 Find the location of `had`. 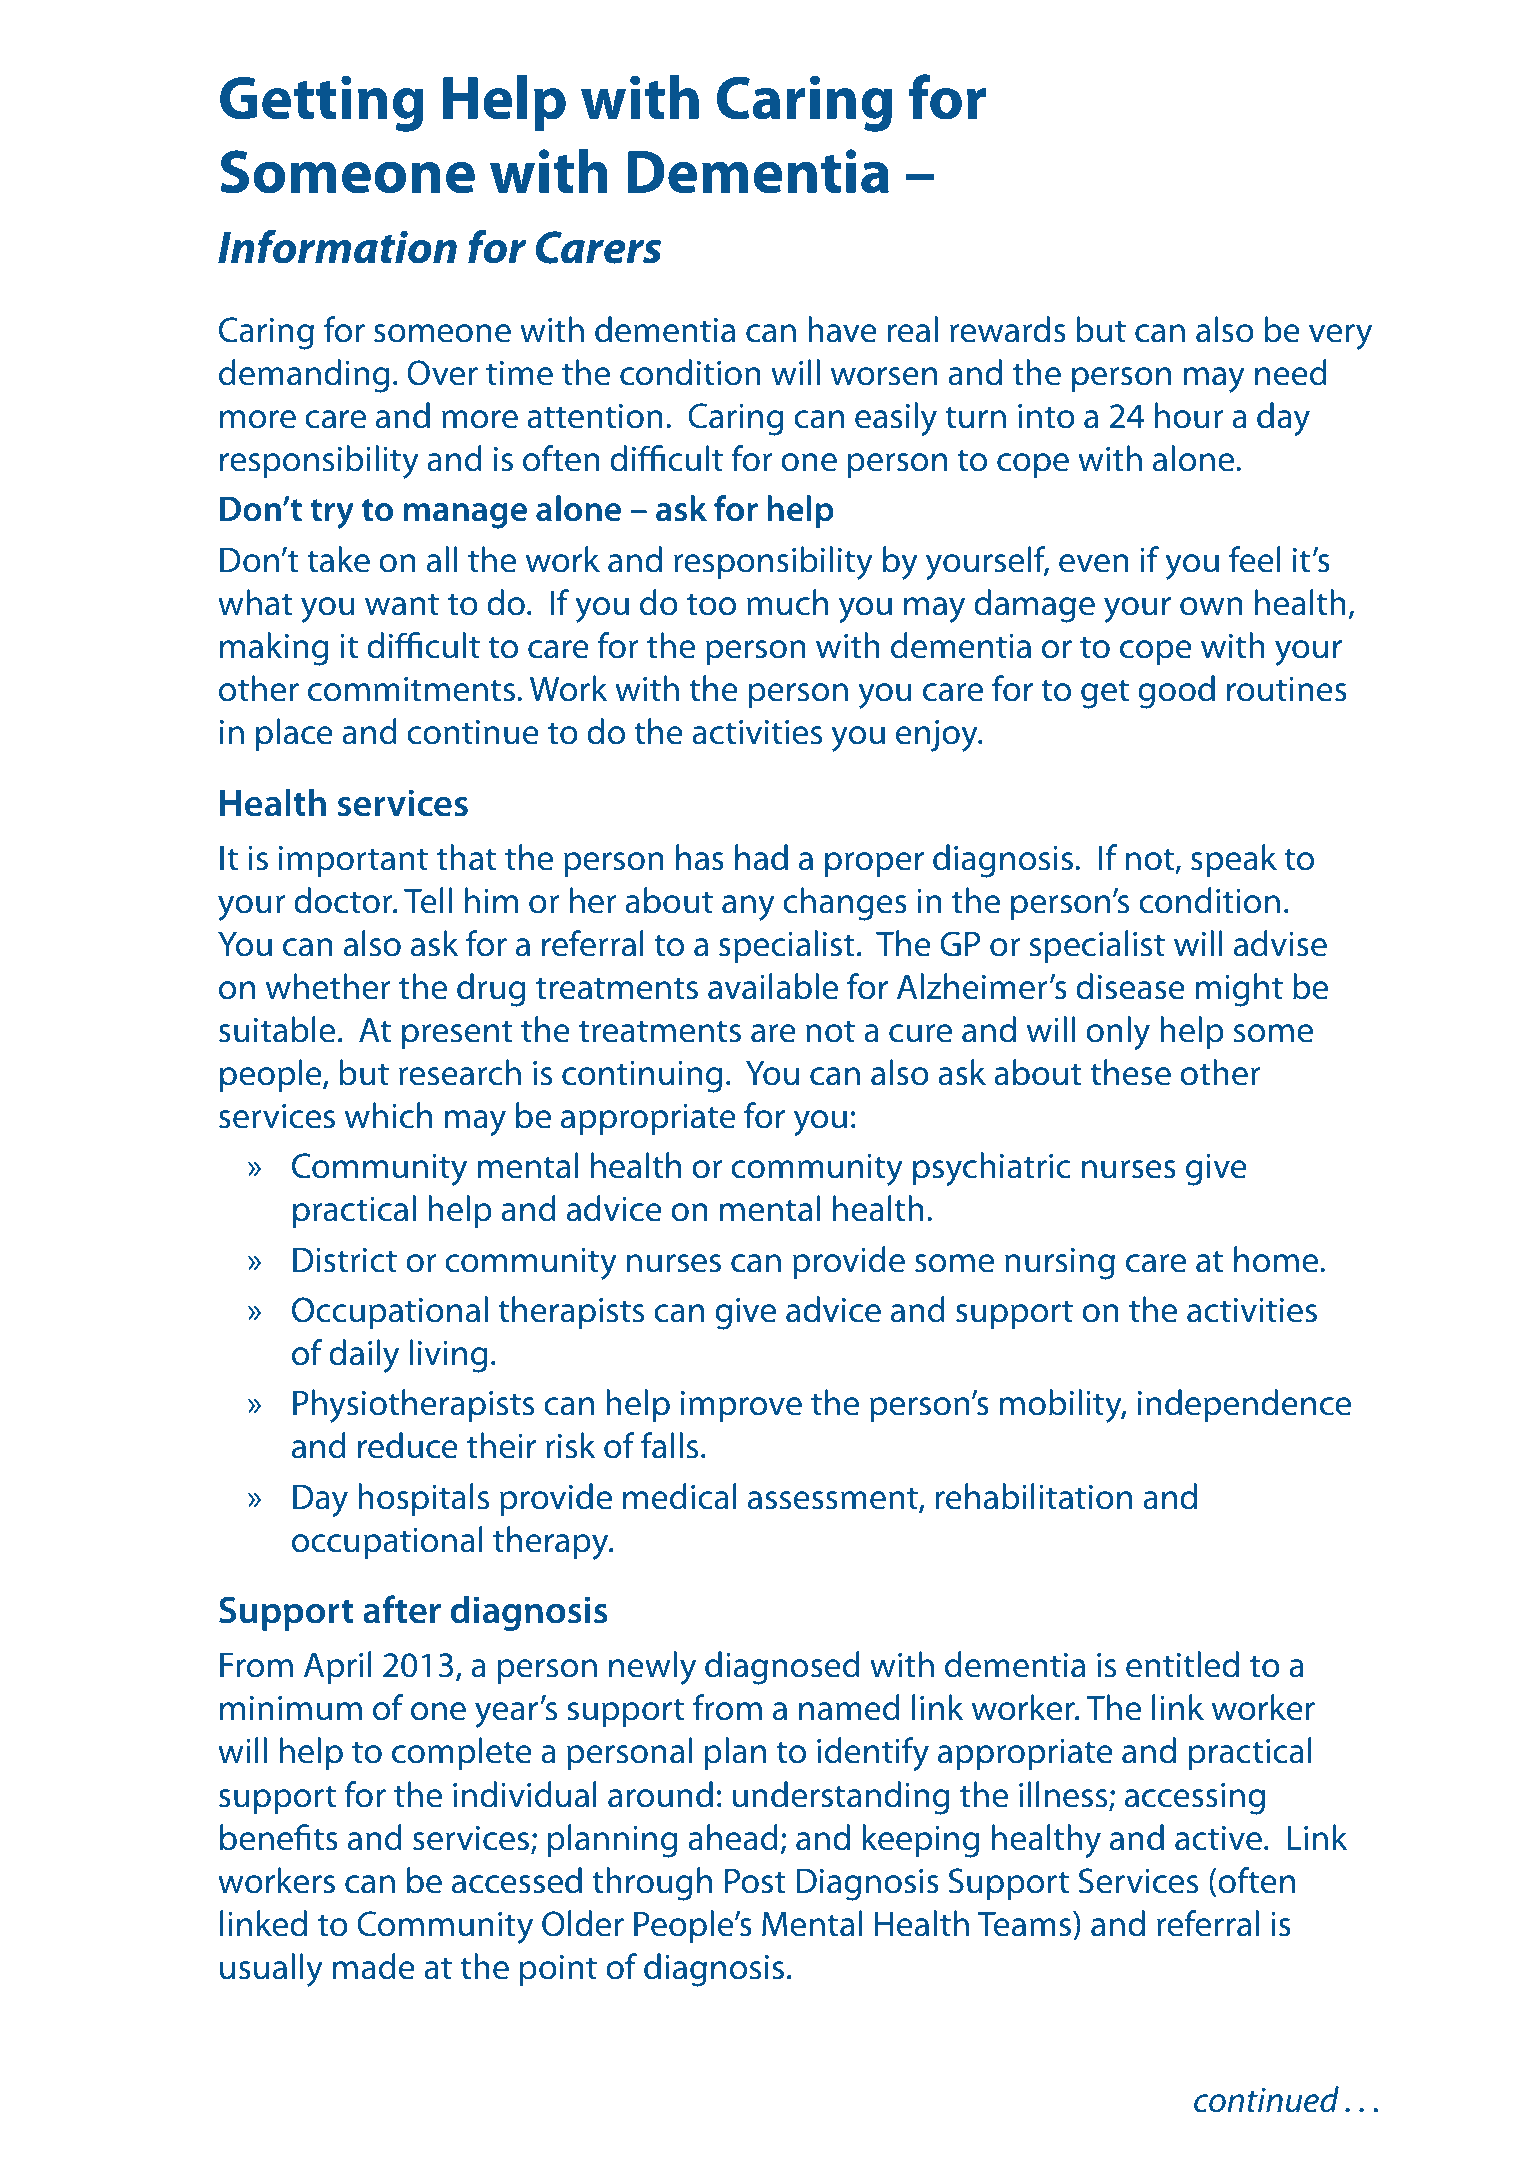

had is located at coordinates (761, 857).
